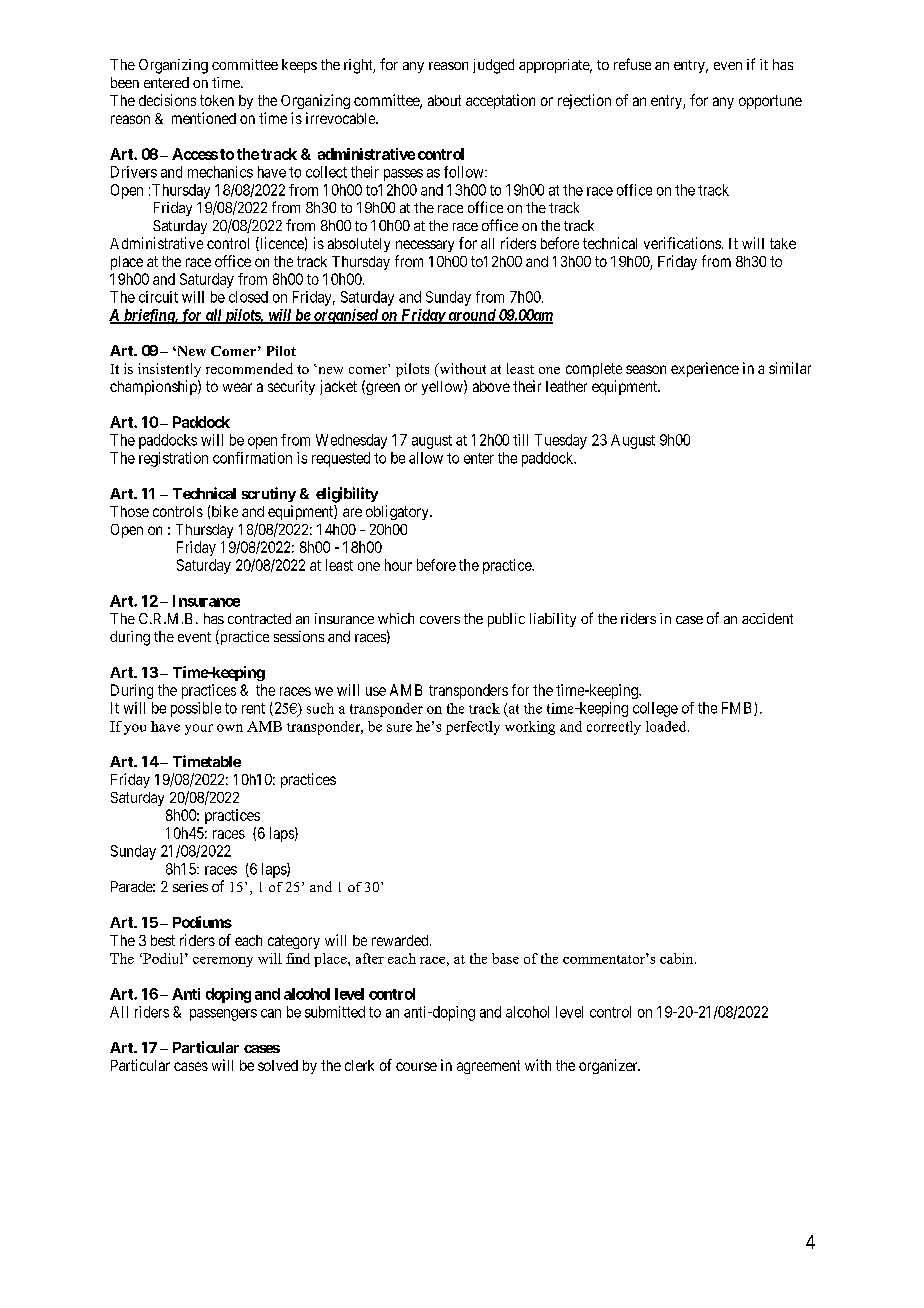  What do you see at coordinates (705, 369) in the screenshot?
I see `experience` at bounding box center [705, 369].
